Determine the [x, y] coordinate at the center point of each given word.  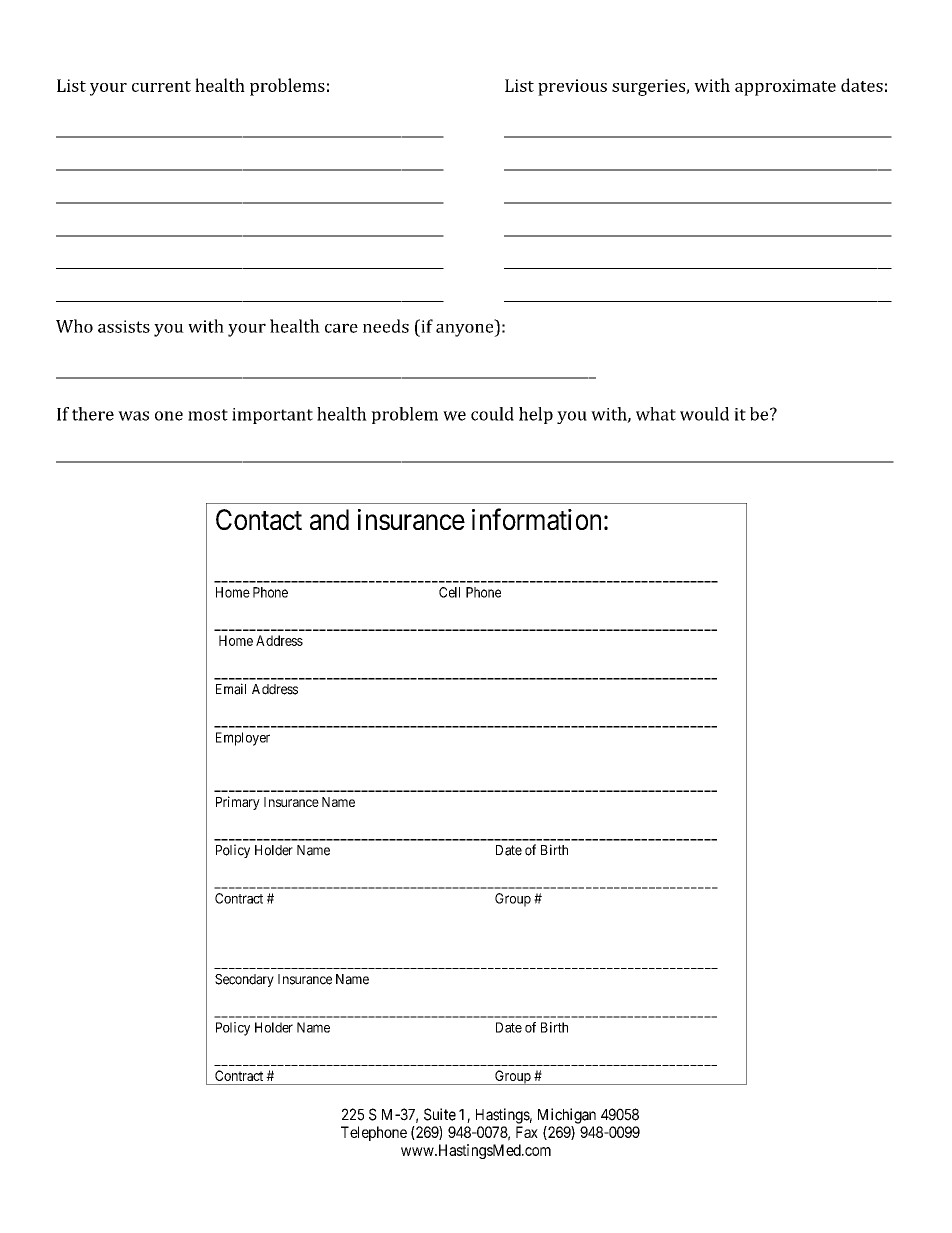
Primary [238, 803]
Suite [440, 1114]
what [656, 414]
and [329, 519]
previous [572, 87]
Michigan [567, 1116]
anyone [466, 330]
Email [231, 689]
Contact [259, 519]
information [536, 519]
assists [124, 326]
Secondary [244, 980]
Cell [449, 592]
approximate [785, 87]
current [161, 86]
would [704, 414]
